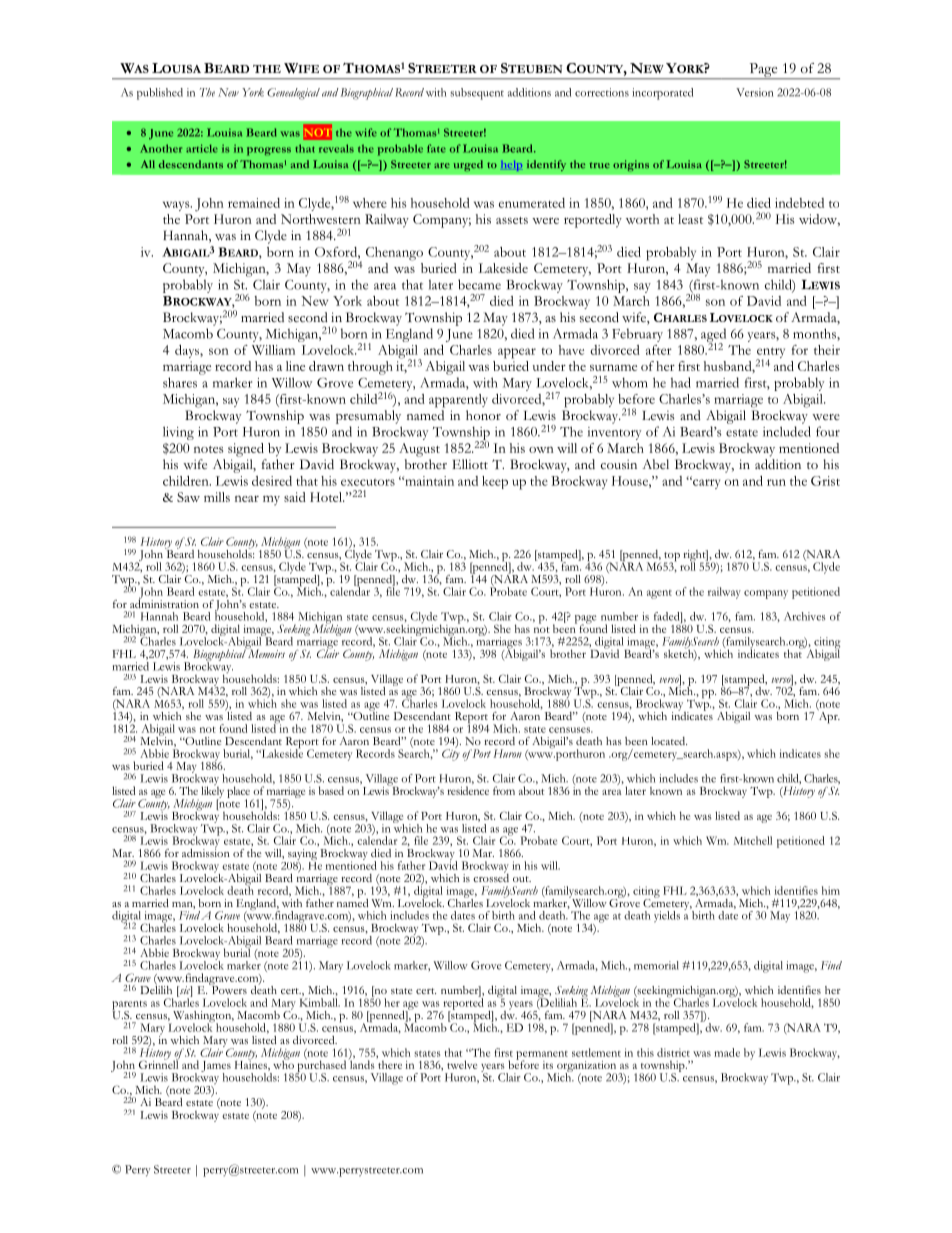 The width and height of the document is (952, 1233). I want to click on administration, so click(164, 602).
